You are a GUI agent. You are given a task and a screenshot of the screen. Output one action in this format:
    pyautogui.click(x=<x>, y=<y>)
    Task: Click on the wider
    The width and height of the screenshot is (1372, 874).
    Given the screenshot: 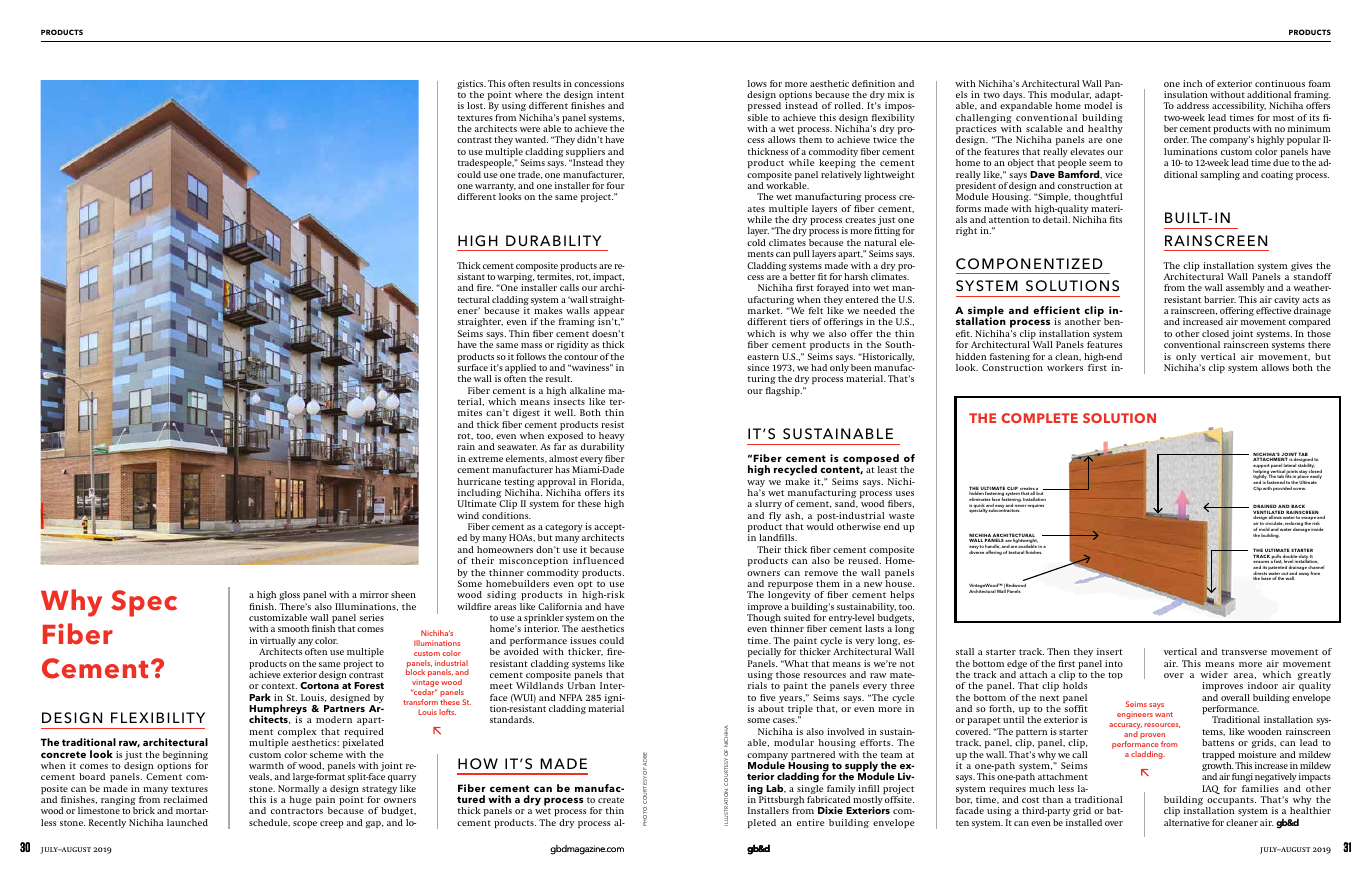 What is the action you would take?
    pyautogui.click(x=1214, y=674)
